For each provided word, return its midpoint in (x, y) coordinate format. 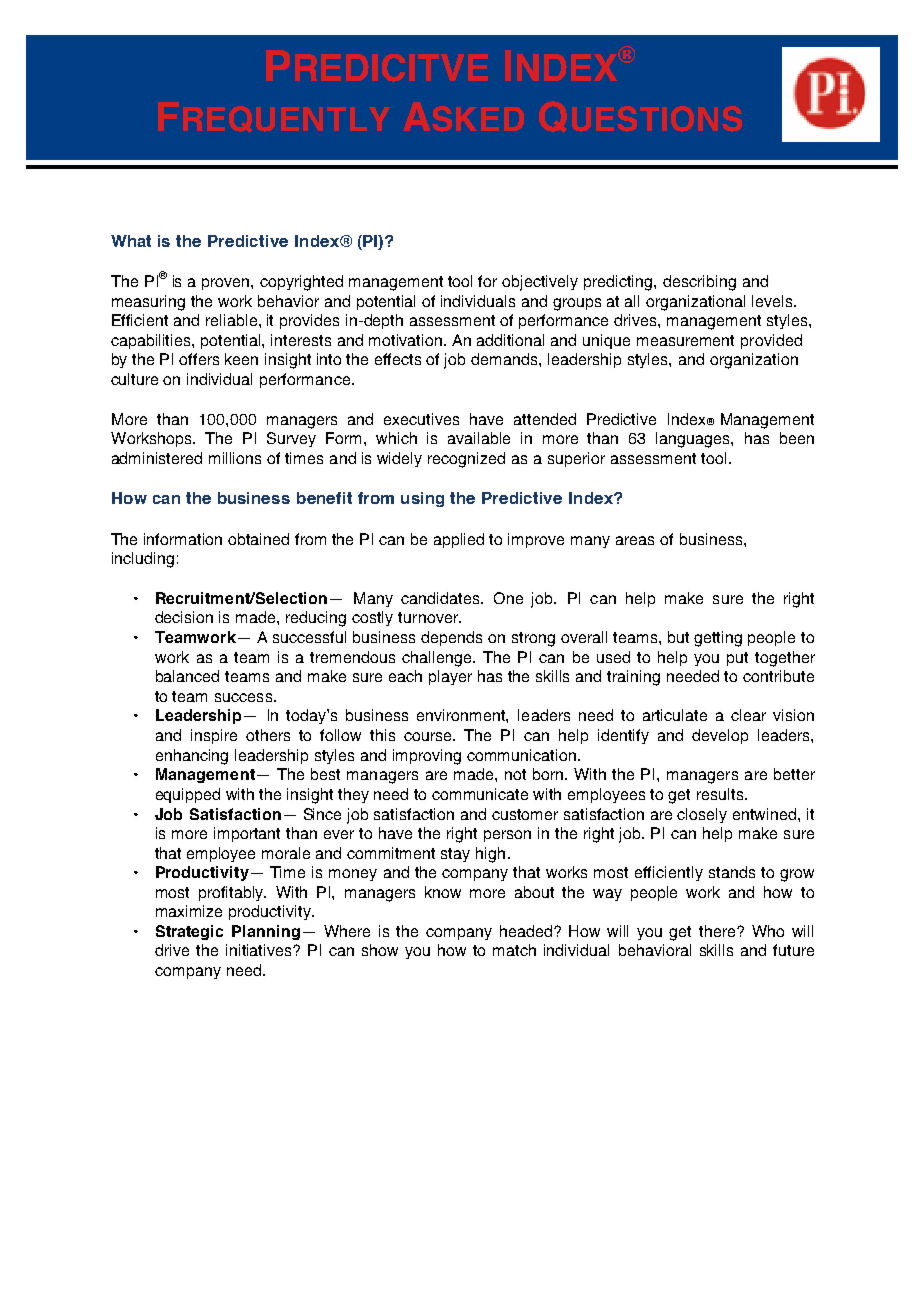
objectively (540, 283)
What (131, 241)
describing (699, 283)
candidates (441, 598)
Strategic (189, 932)
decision (184, 617)
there (718, 931)
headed (527, 931)
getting (718, 639)
